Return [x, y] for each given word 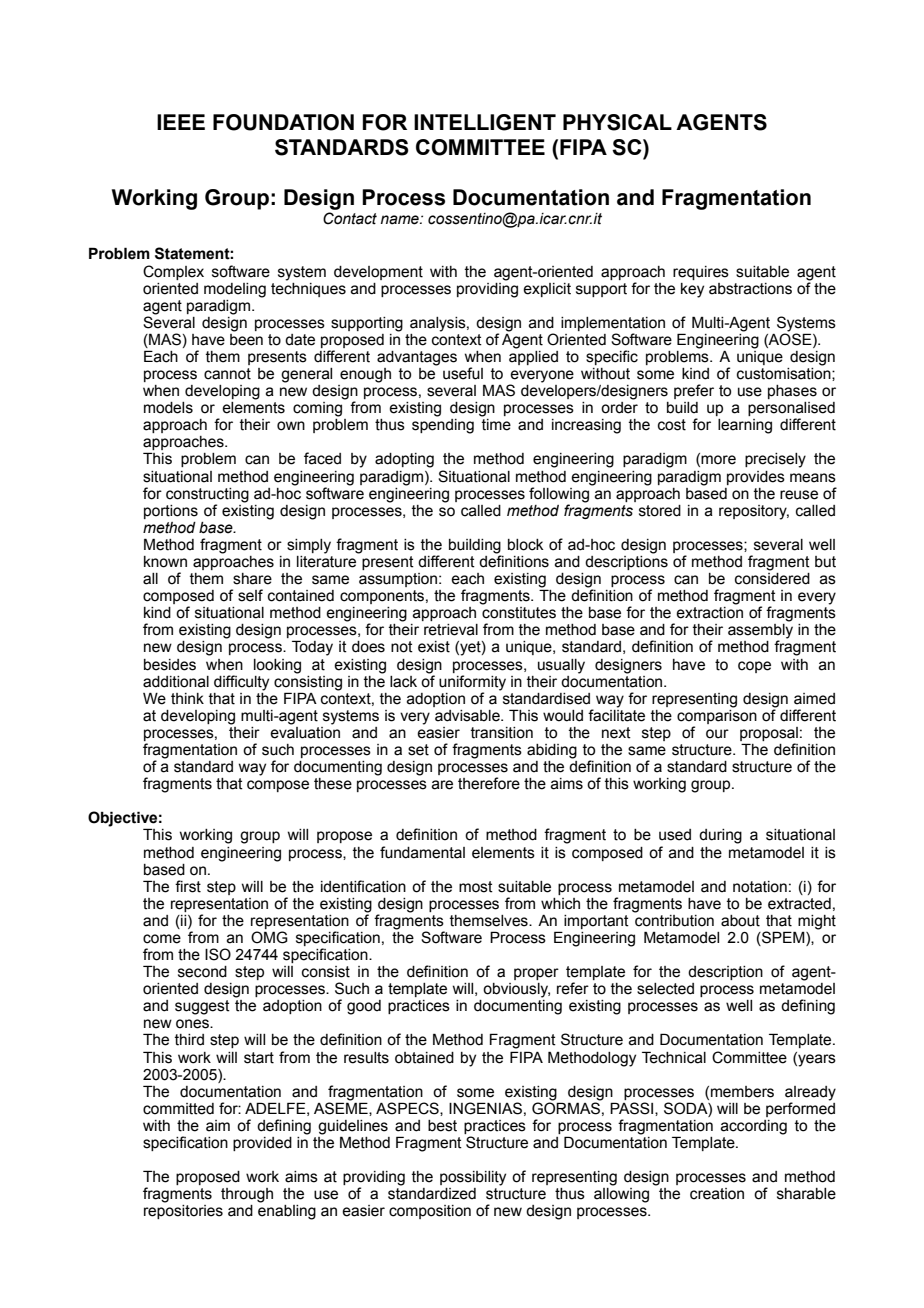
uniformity [472, 683]
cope [754, 667]
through [247, 1195]
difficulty [241, 683]
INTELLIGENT [485, 122]
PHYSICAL [617, 122]
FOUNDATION [283, 122]
